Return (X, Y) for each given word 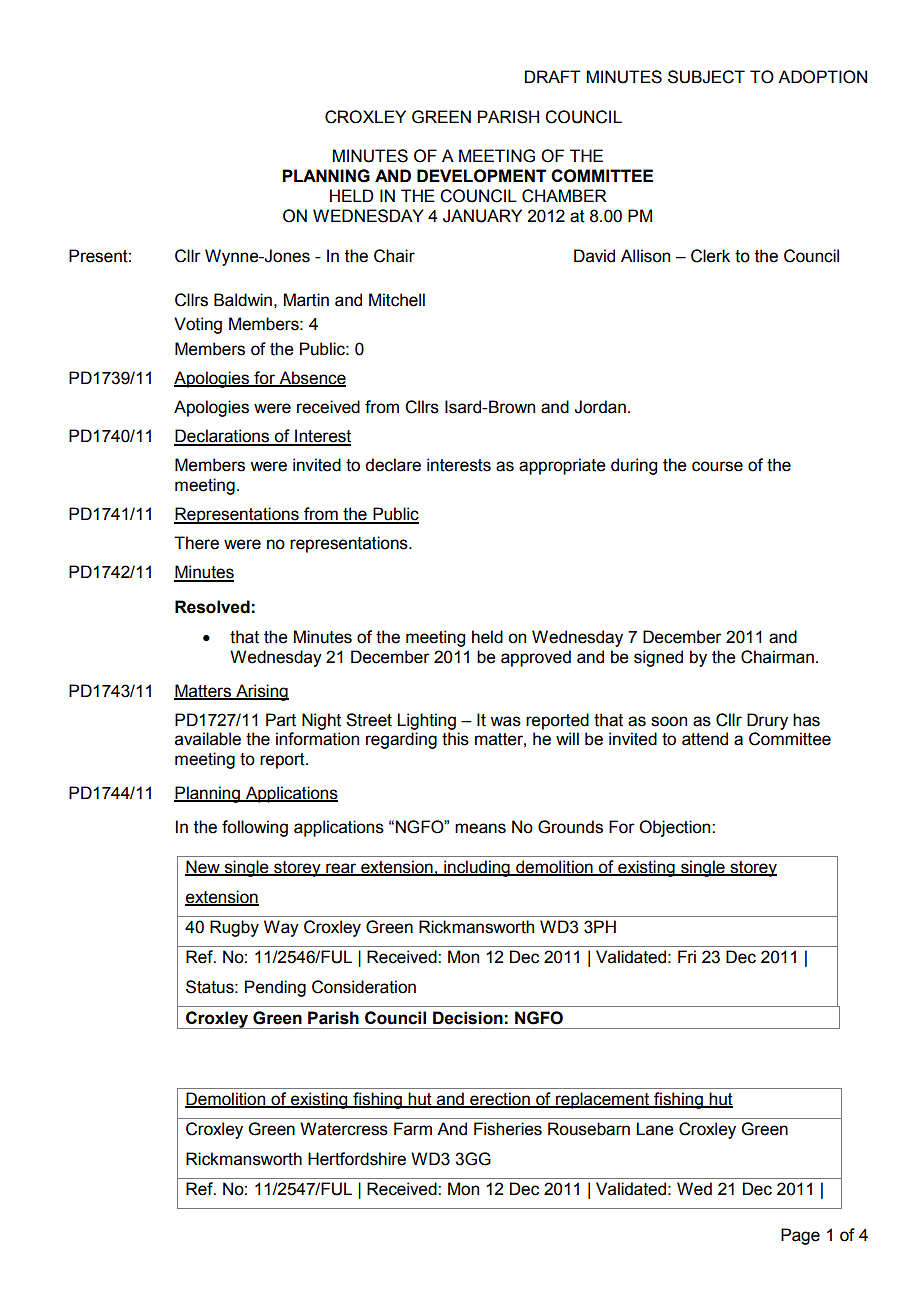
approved (536, 658)
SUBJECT (706, 77)
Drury (767, 721)
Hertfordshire (357, 1159)
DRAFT (553, 76)
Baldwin (243, 300)
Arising (261, 692)
